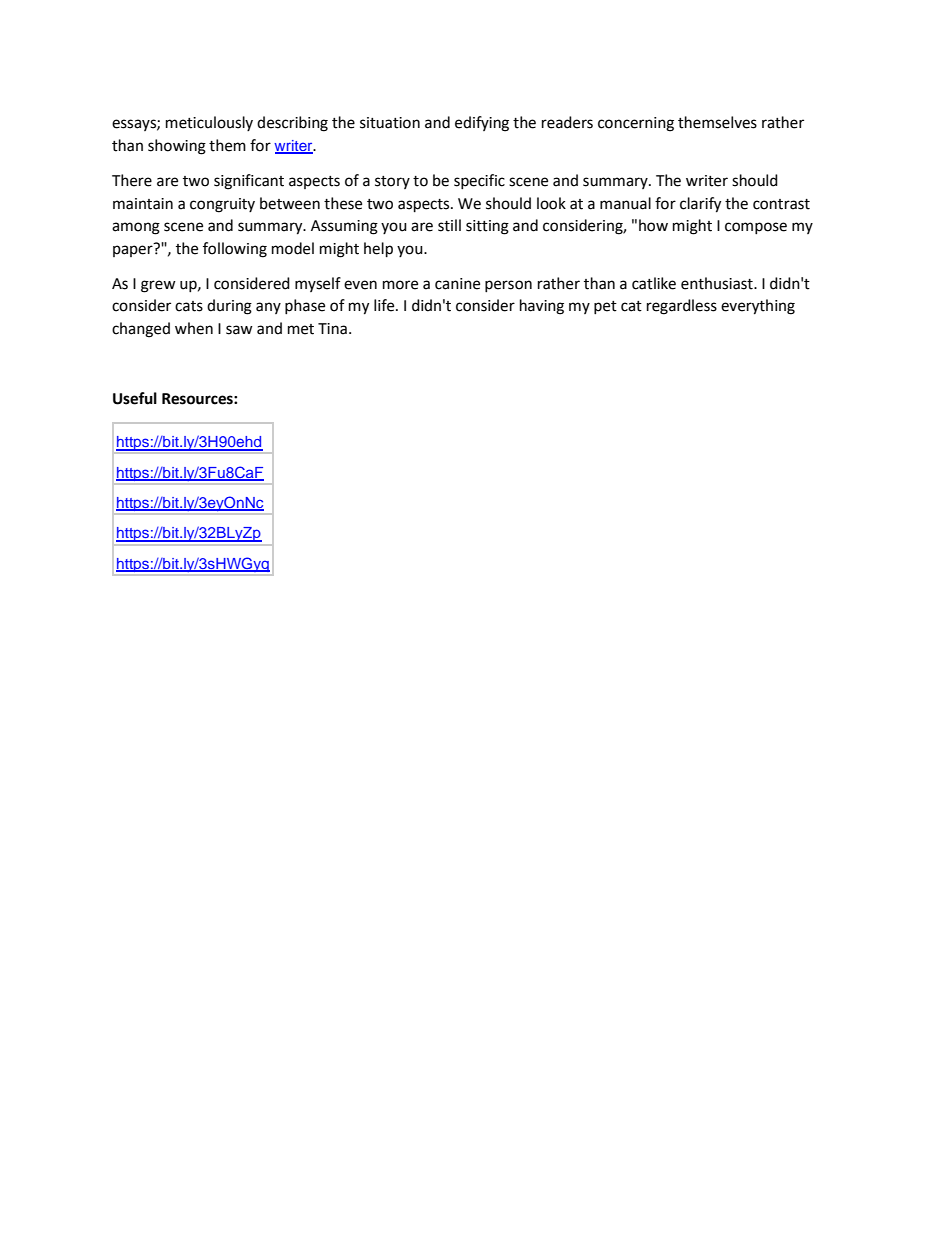  I want to click on enthusiast, so click(718, 283).
